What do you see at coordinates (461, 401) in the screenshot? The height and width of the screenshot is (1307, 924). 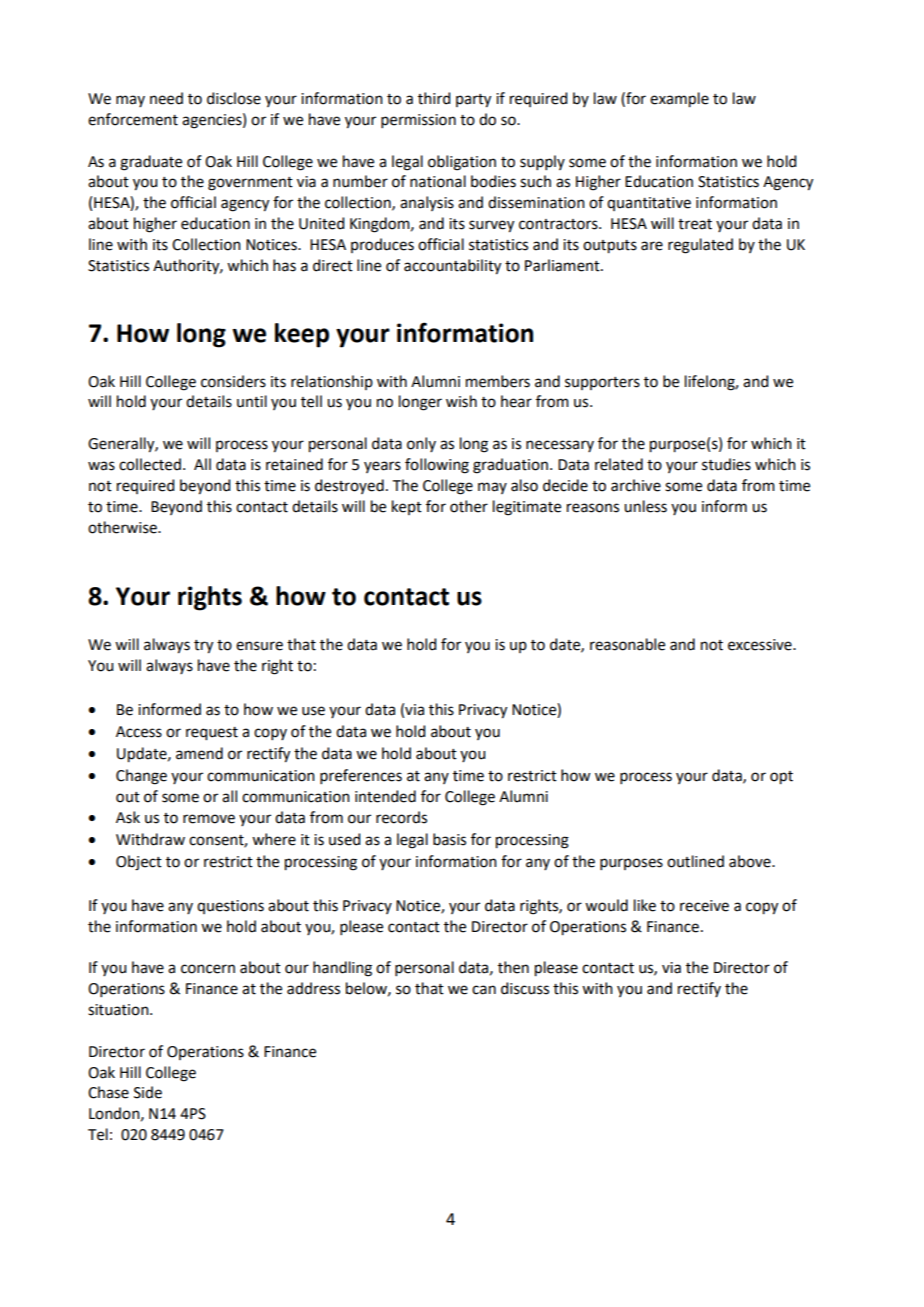 I see `wish` at bounding box center [461, 401].
